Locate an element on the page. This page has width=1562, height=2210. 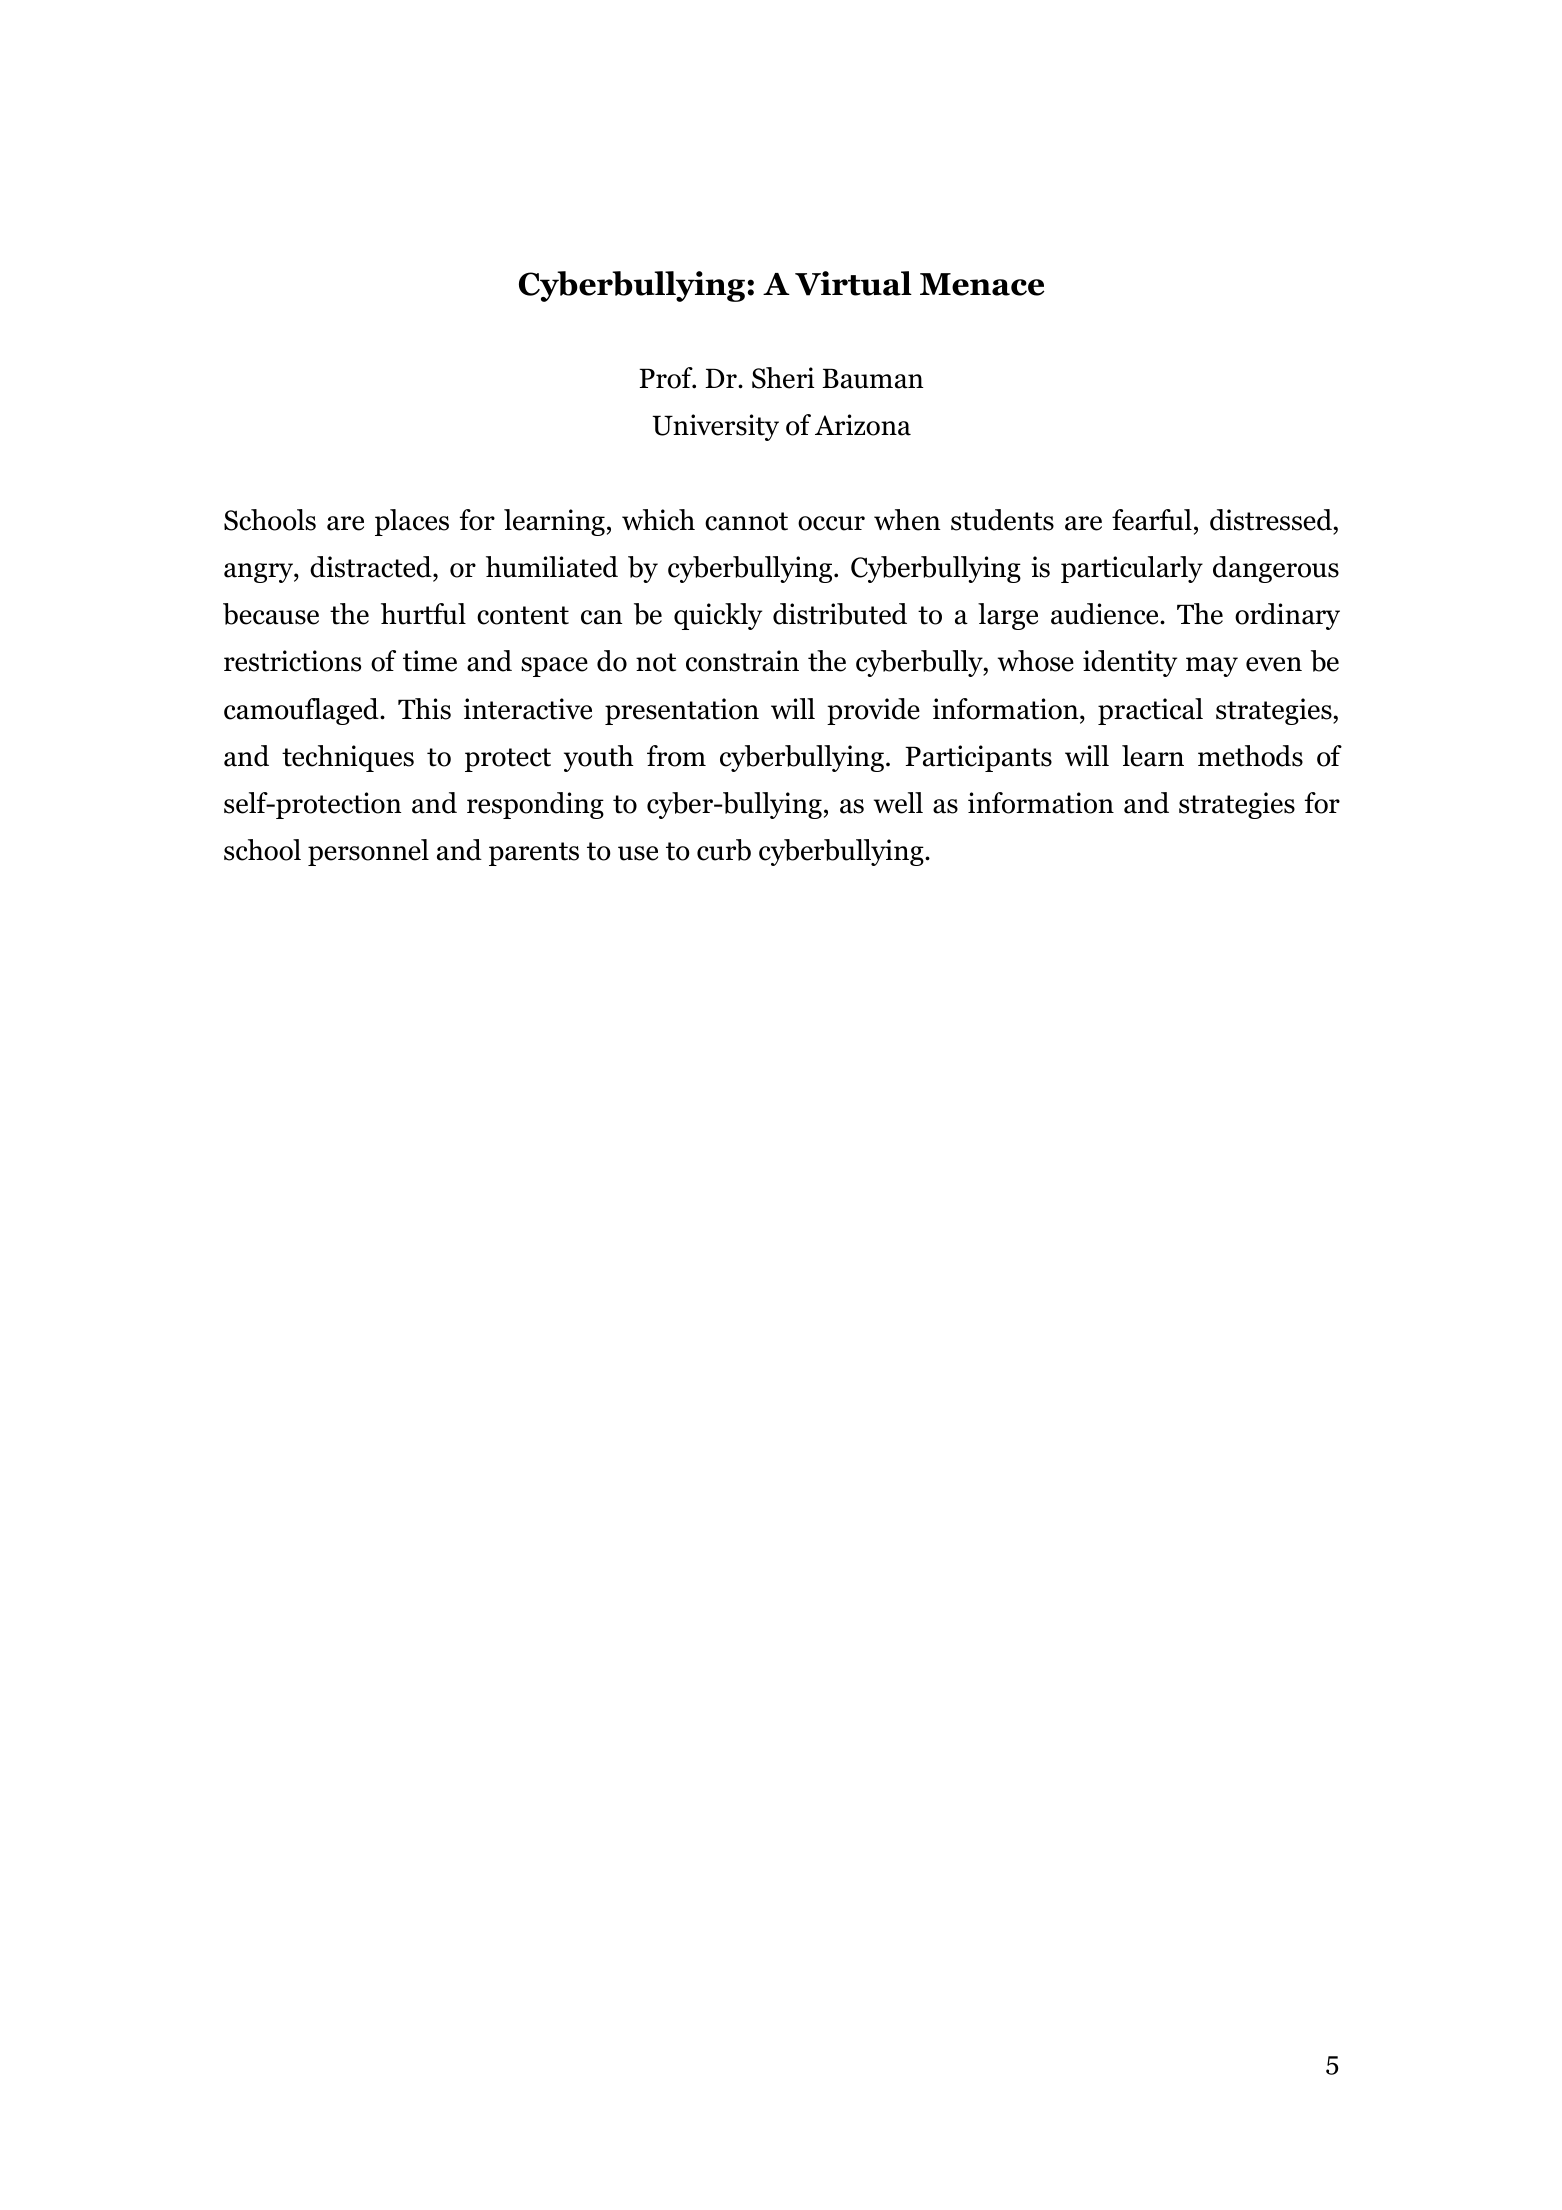
occur is located at coordinates (831, 523).
